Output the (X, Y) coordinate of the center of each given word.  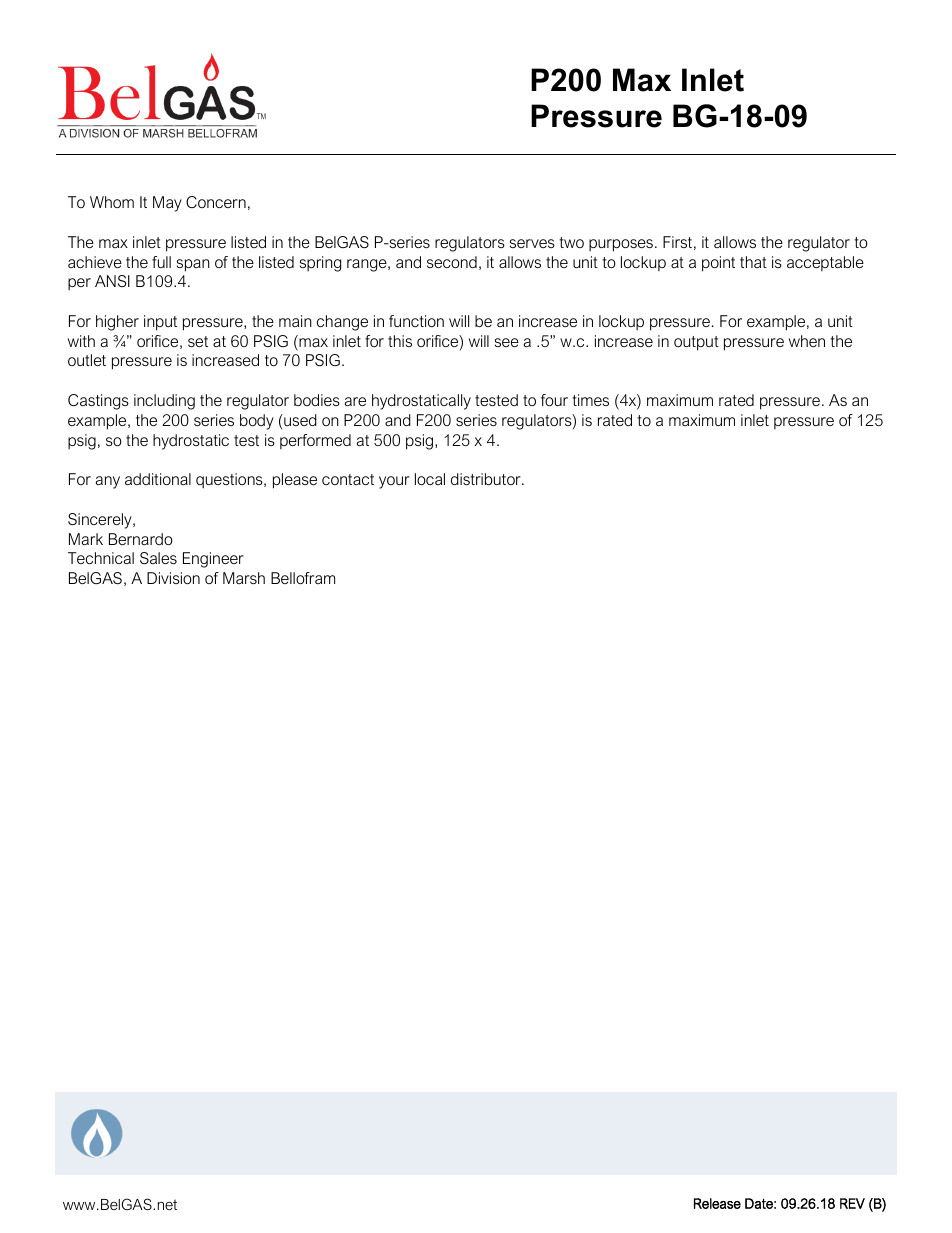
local (430, 479)
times (590, 400)
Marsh (244, 578)
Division (173, 578)
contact (348, 479)
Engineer (213, 560)
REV (852, 1203)
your (394, 482)
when (807, 341)
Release (717, 1203)
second (452, 262)
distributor (487, 479)
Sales (158, 558)
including (164, 402)
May (167, 204)
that (753, 262)
